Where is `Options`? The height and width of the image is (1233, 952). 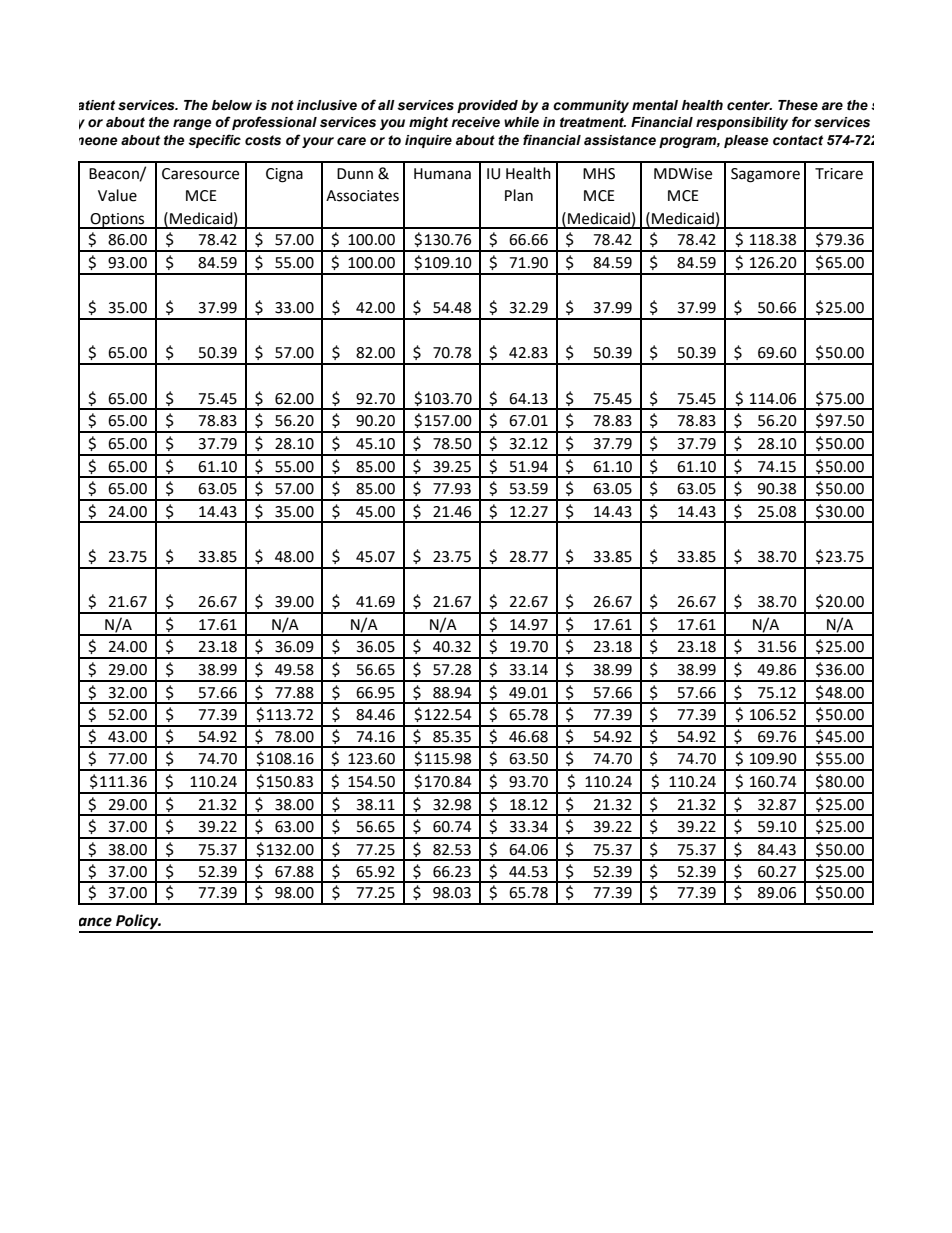
Options is located at coordinates (118, 221).
